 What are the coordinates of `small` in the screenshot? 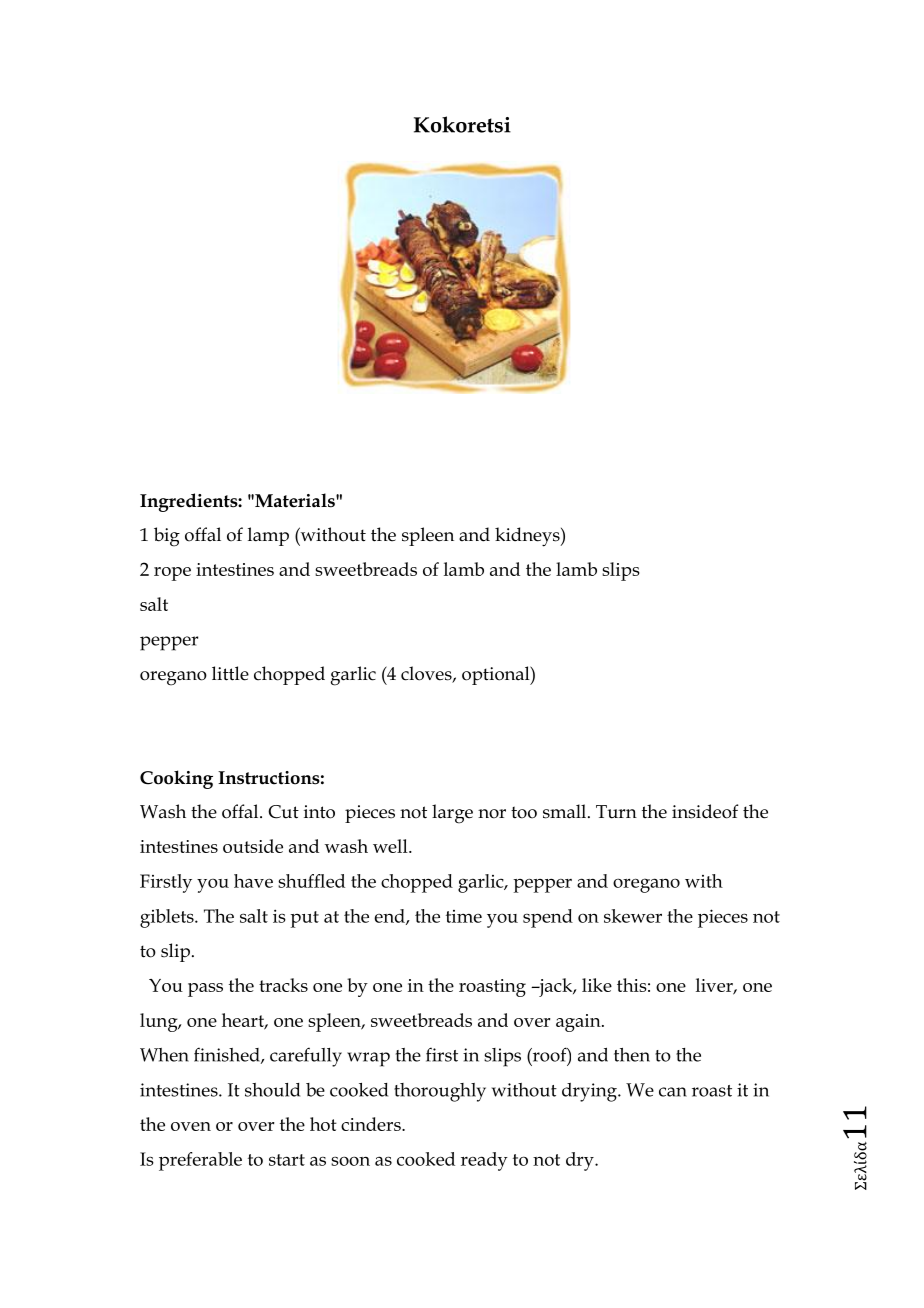 It's located at (566, 811).
